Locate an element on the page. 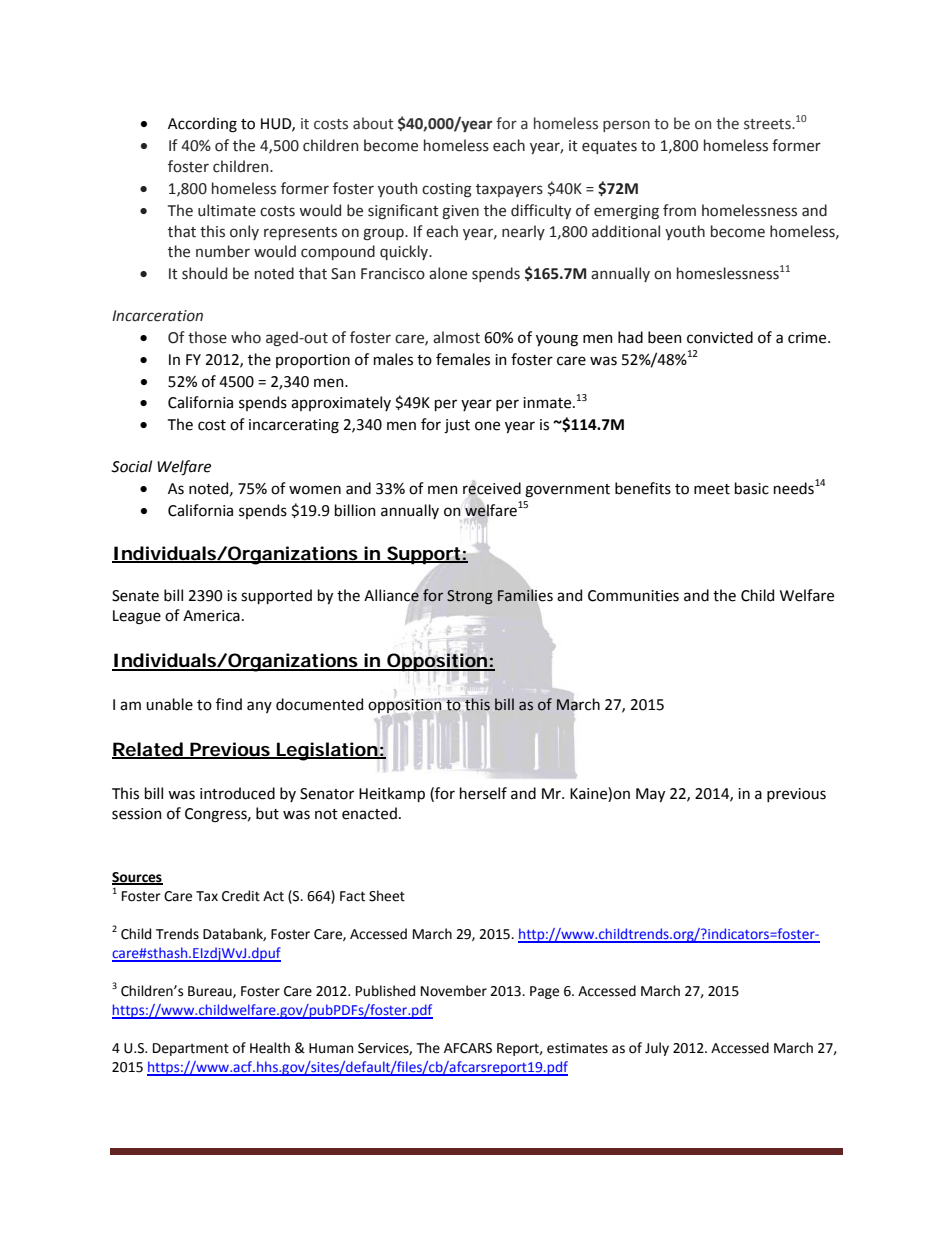 The height and width of the document is (1233, 952). According is located at coordinates (202, 125).
